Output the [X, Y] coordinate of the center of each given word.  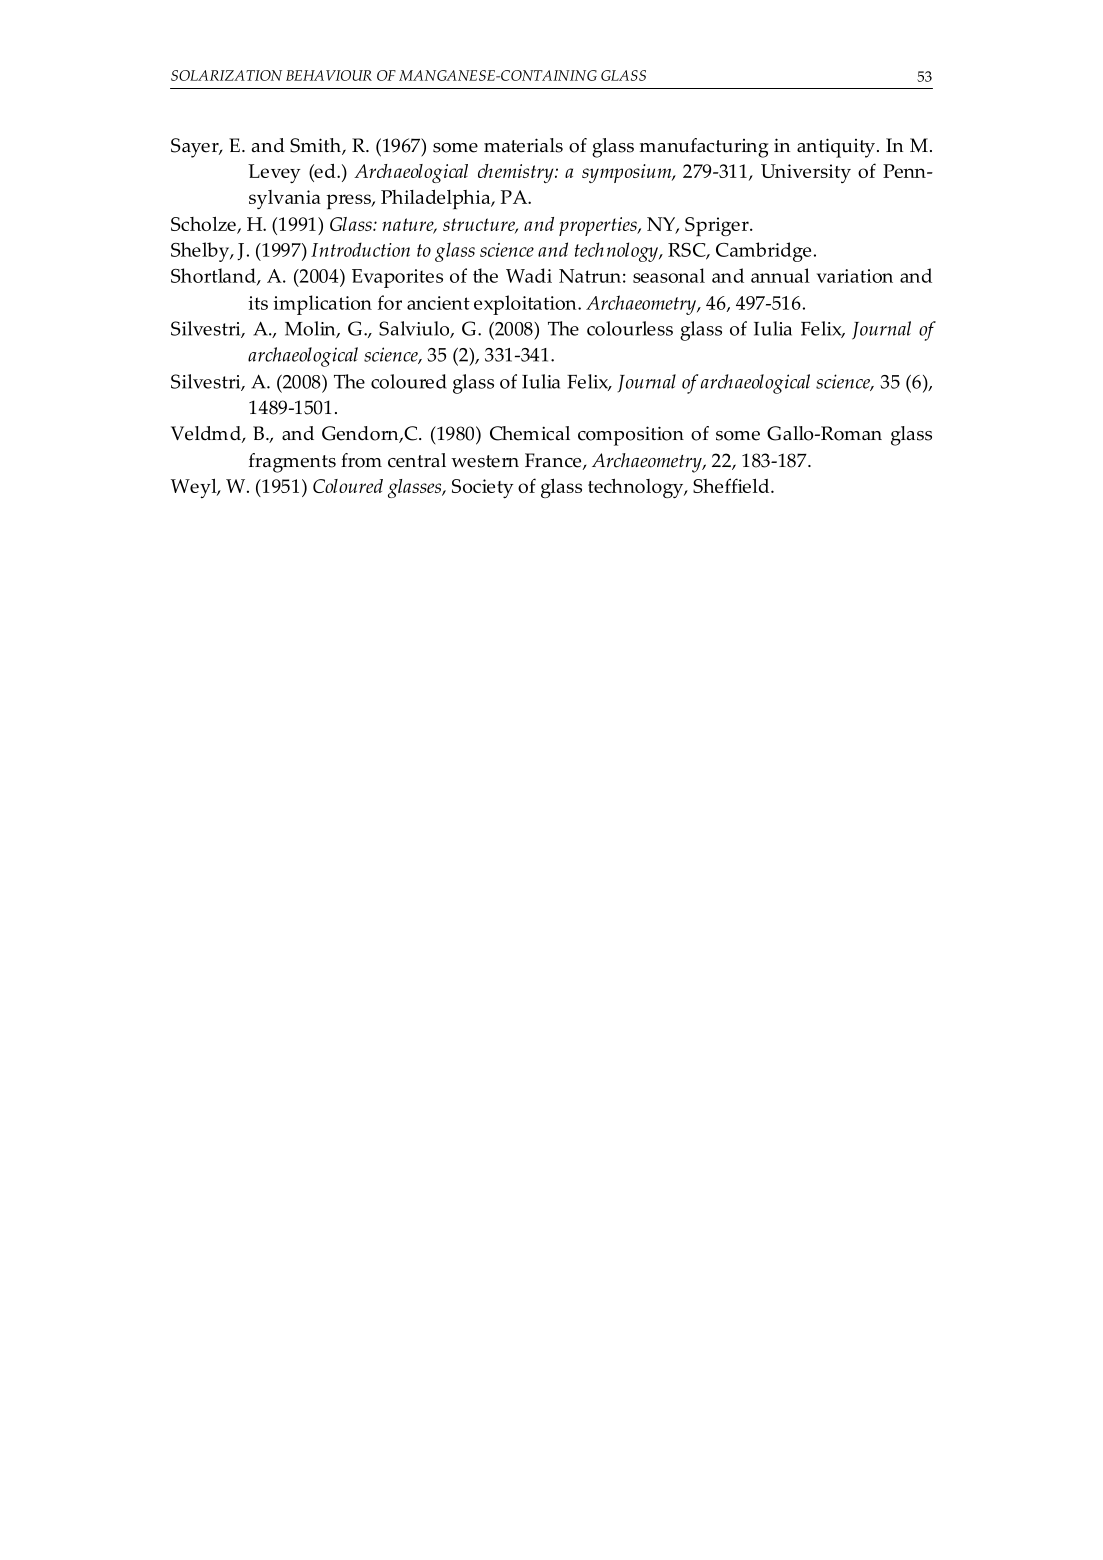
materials [523, 145]
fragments [292, 463]
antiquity [836, 148]
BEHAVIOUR [329, 75]
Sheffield [732, 485]
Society [483, 488]
